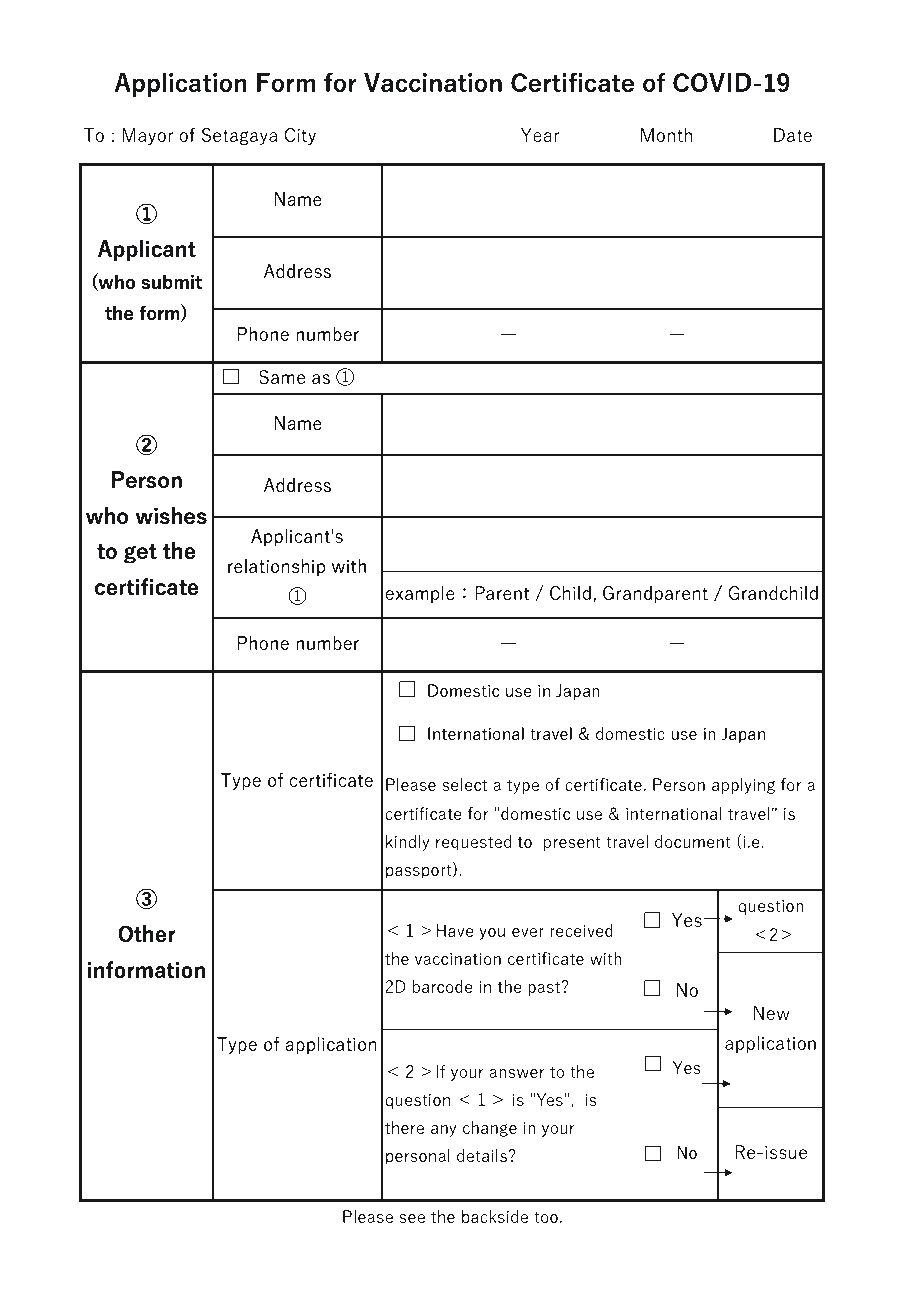 This screenshot has height=1308, width=924. I want to click on Year, so click(540, 135).
